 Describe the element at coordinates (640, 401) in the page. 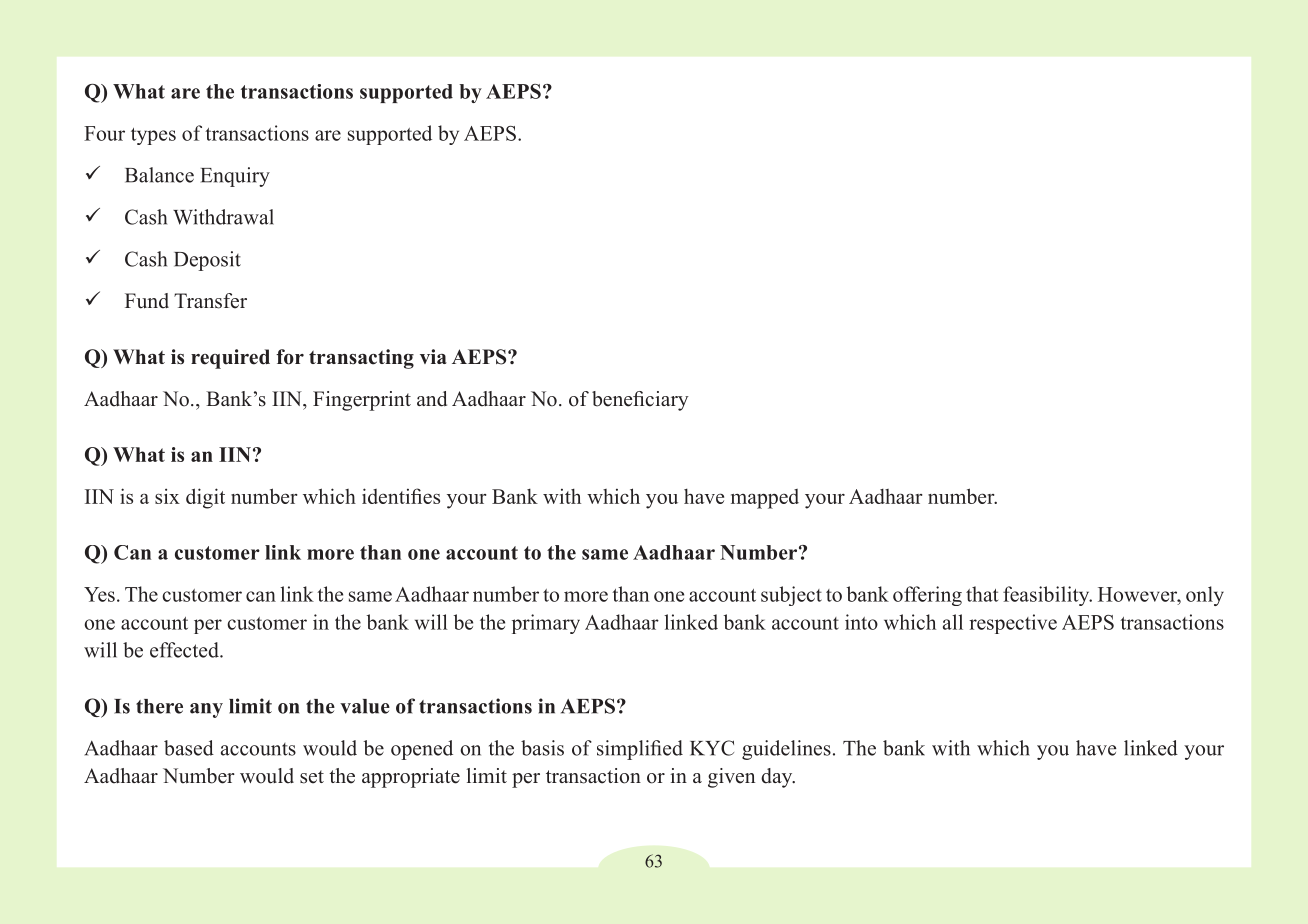

I see `beneficiary` at that location.
